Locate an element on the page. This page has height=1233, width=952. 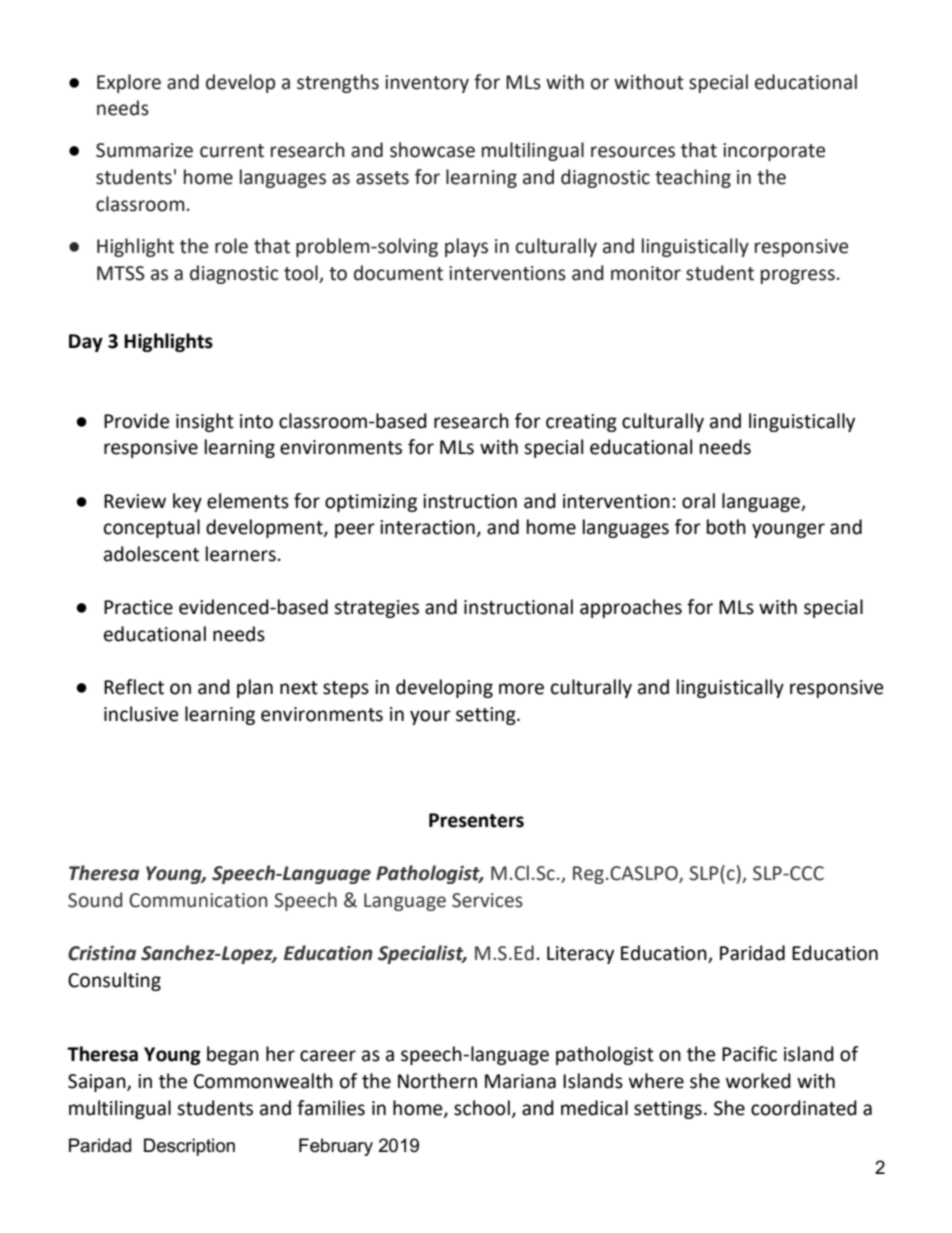
inclusive is located at coordinates (141, 714).
